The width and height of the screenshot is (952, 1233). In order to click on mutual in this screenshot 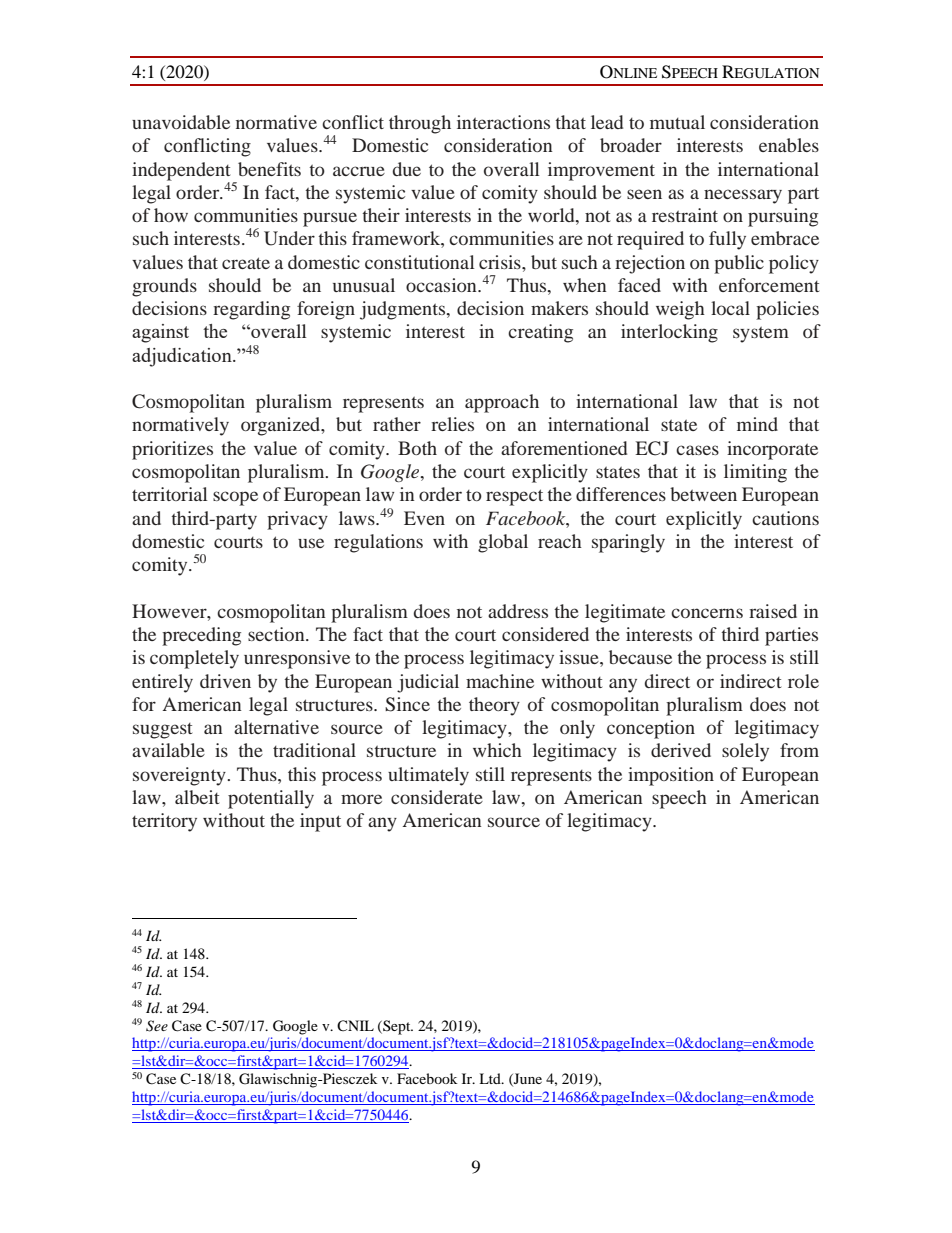, I will do `click(677, 122)`.
